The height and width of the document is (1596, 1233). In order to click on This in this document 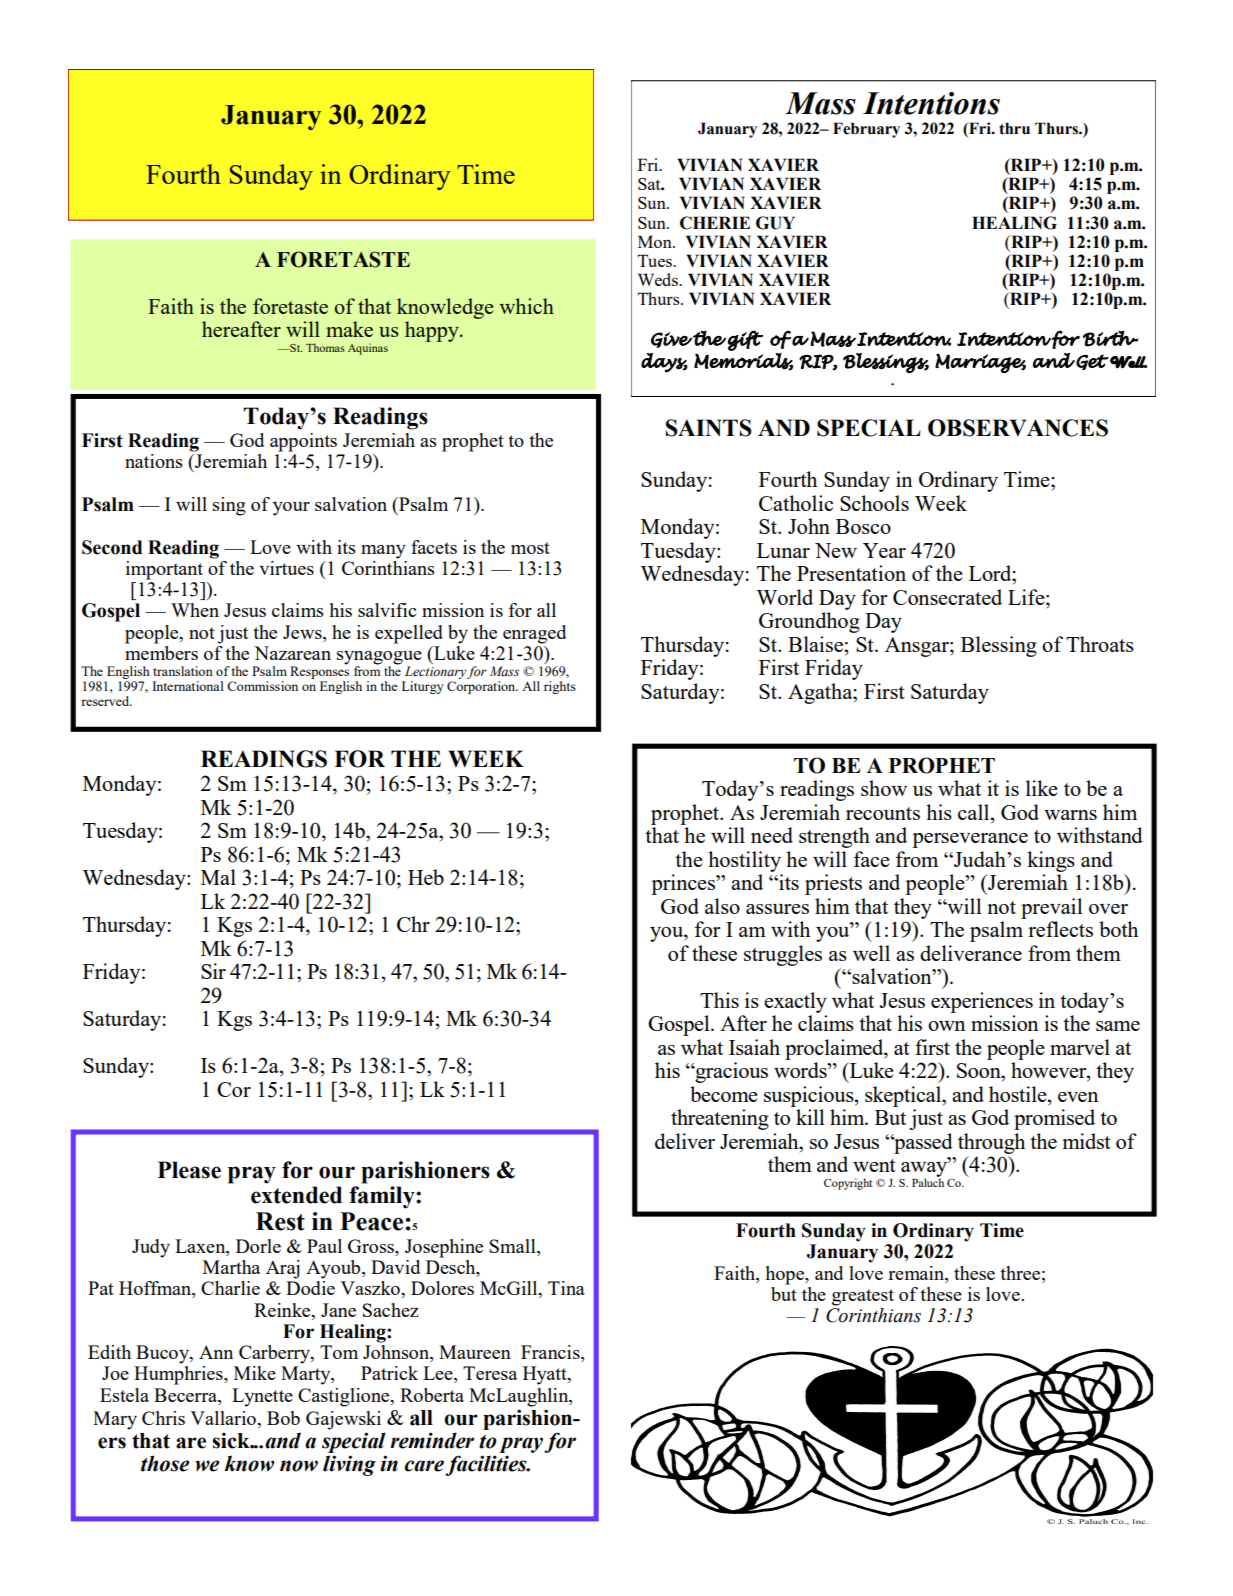, I will do `click(719, 1000)`.
